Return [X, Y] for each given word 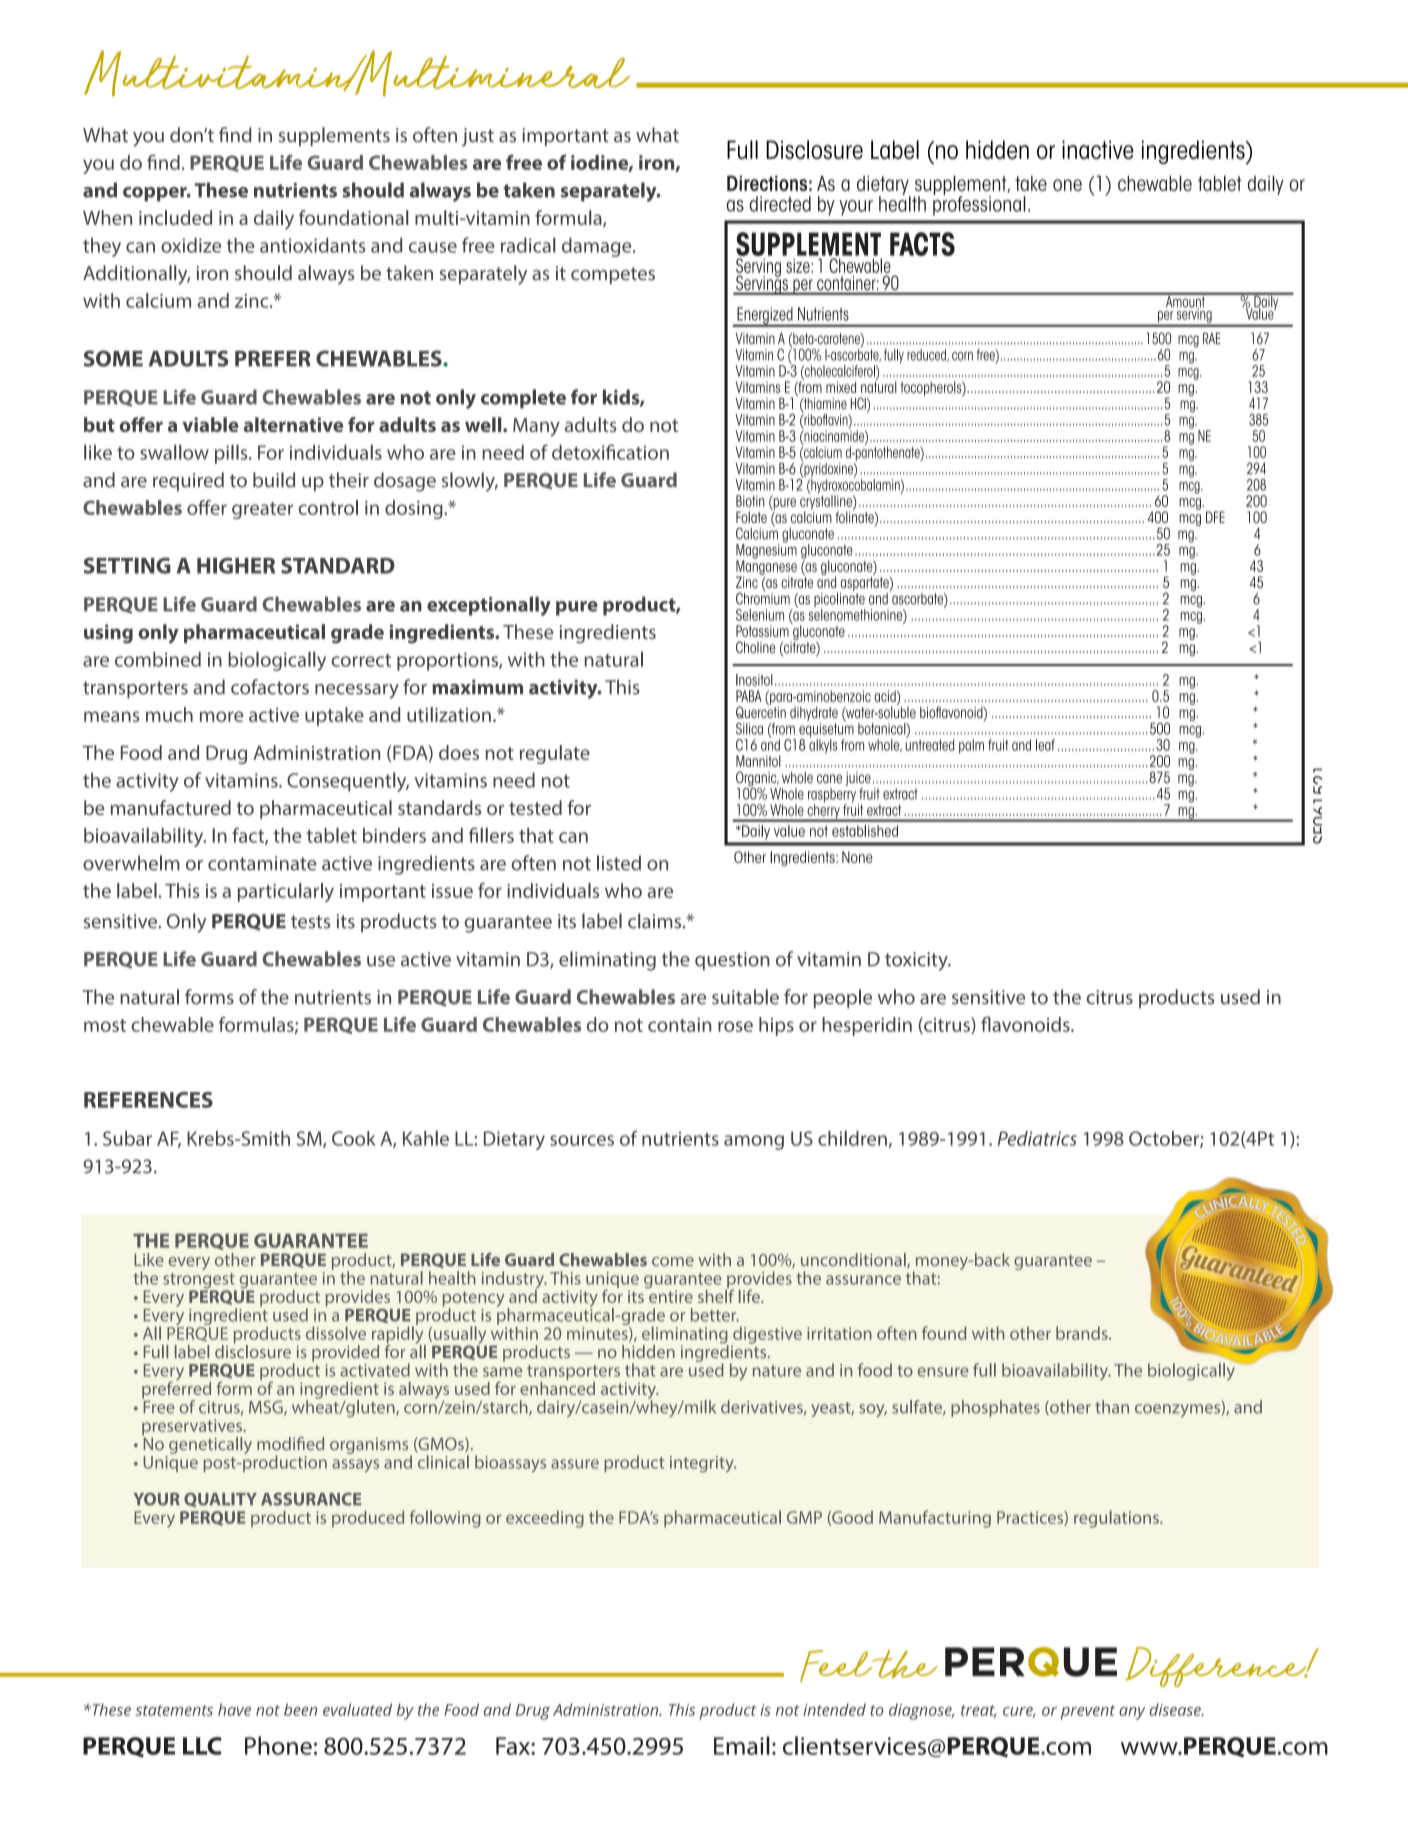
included [175, 217]
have [234, 1709]
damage [598, 247]
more [221, 716]
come [673, 1261]
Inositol [754, 680]
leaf [1045, 745]
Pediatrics [1037, 1138]
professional [979, 204]
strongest [200, 1282]
